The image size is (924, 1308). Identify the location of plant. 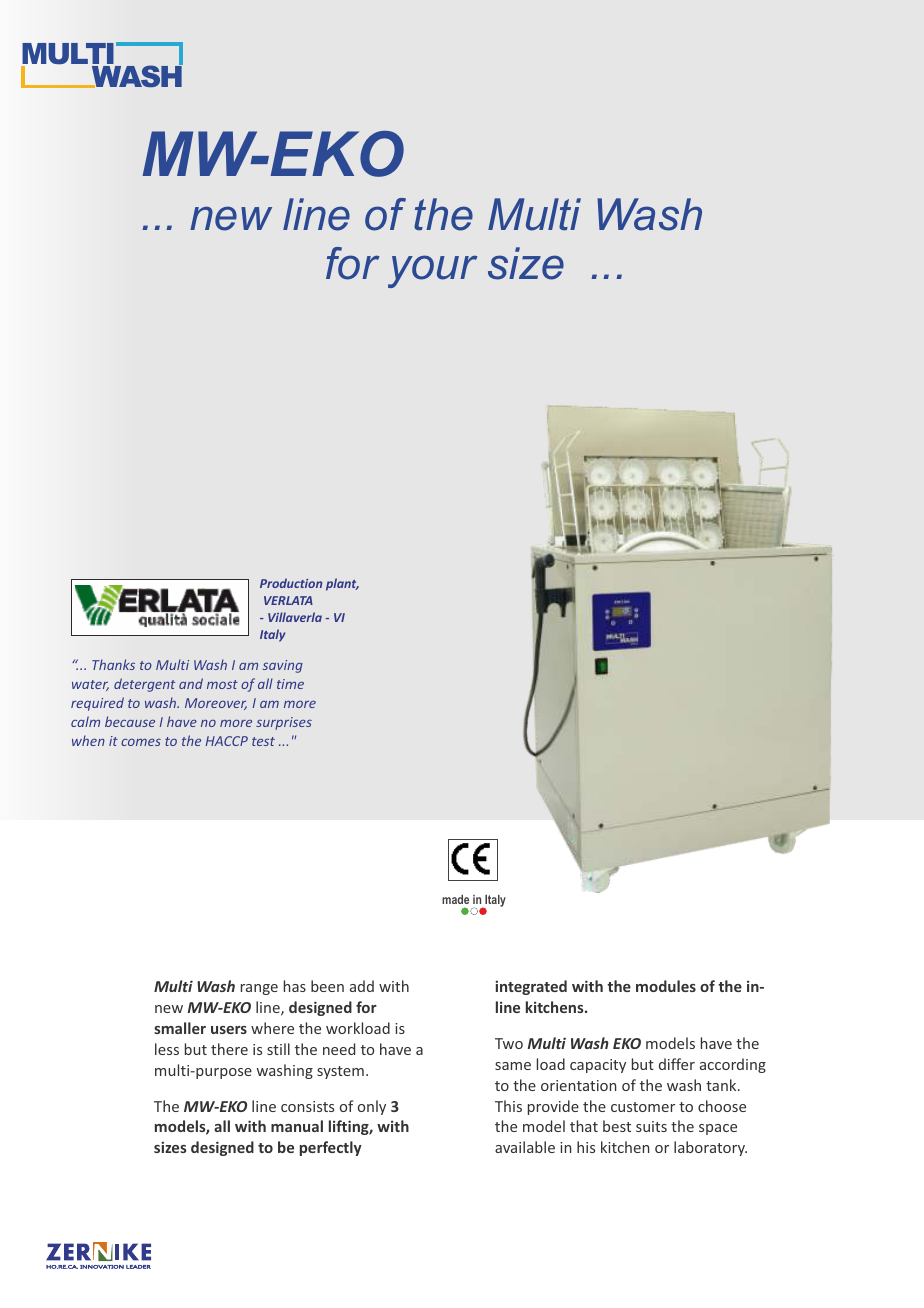
(342, 584).
